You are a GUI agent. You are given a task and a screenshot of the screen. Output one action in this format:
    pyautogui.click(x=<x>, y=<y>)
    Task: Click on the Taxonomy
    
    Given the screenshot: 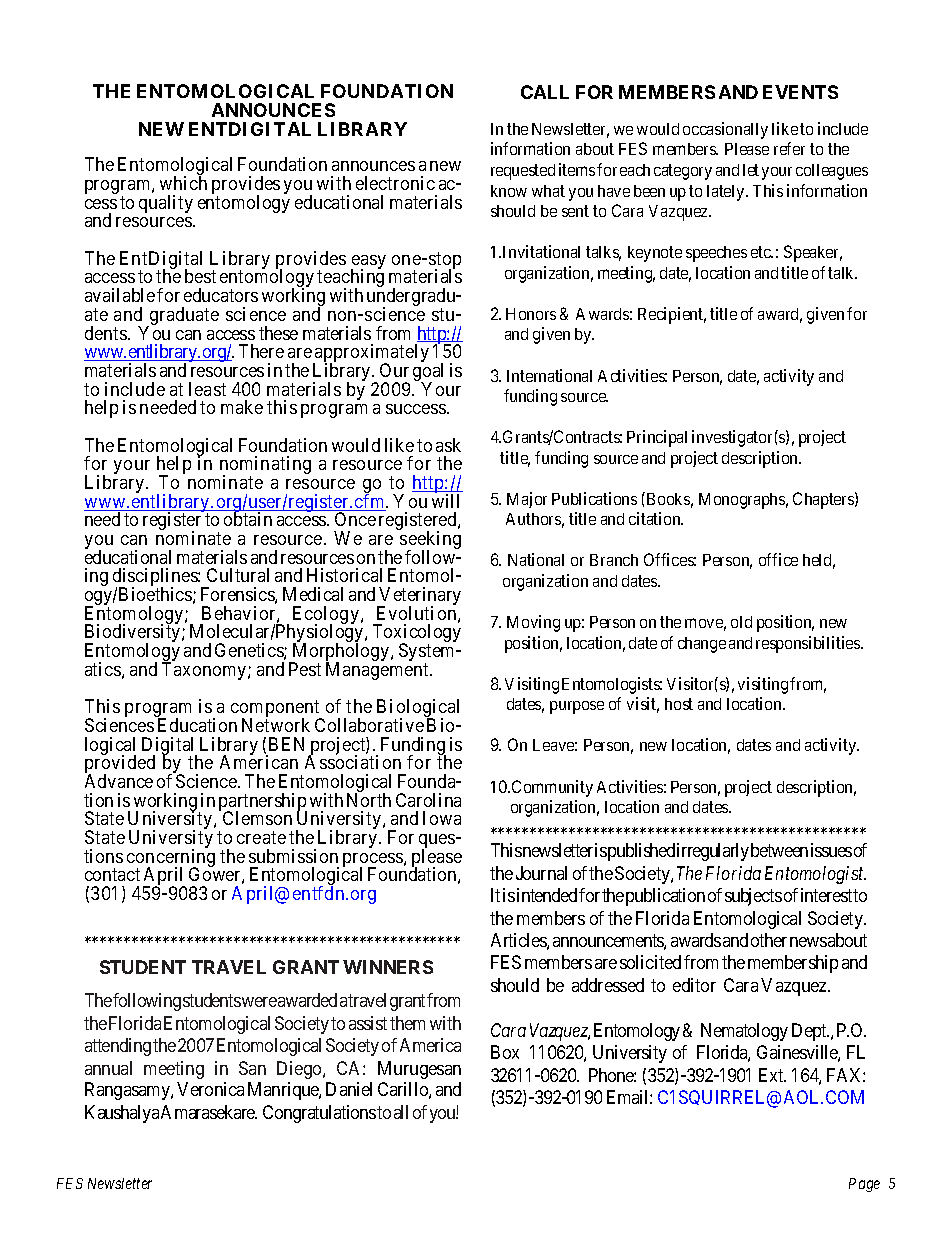 What is the action you would take?
    pyautogui.click(x=205, y=671)
